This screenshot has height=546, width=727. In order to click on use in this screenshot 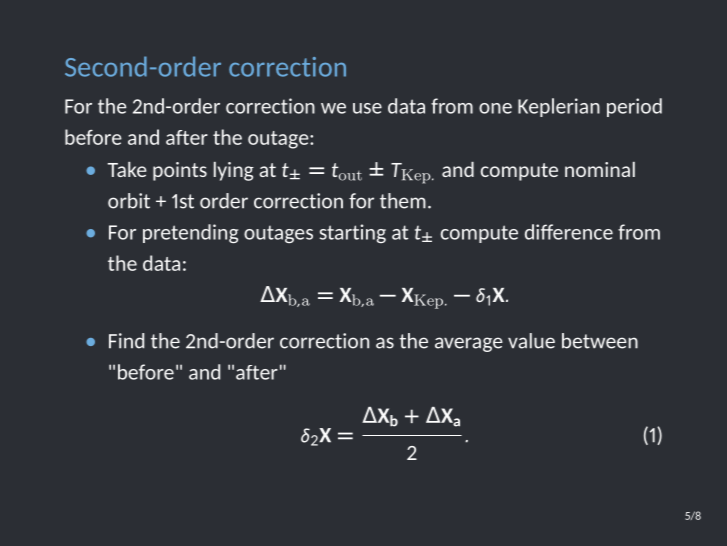, I will do `click(367, 108)`.
